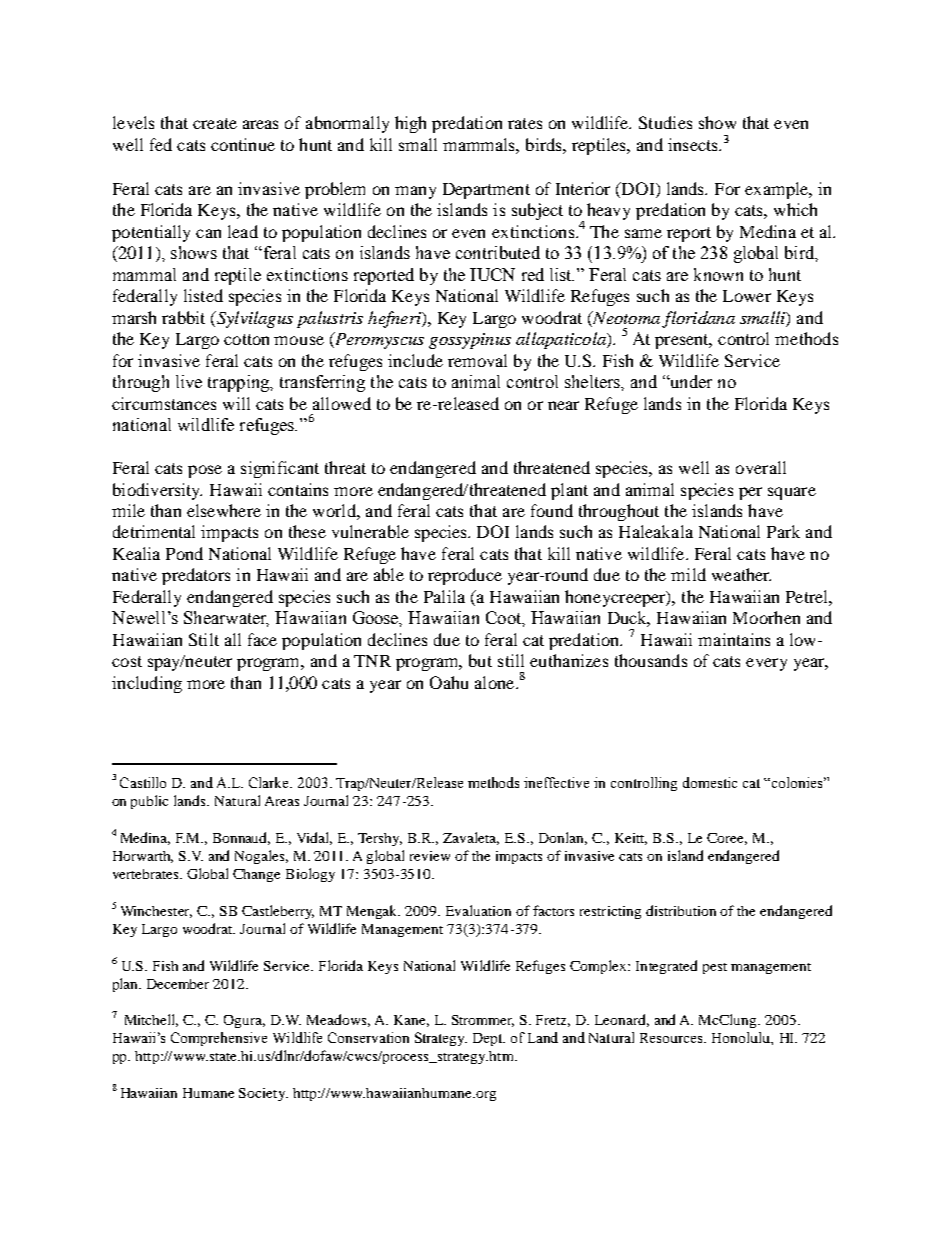 This screenshot has width=952, height=1233. I want to click on Shearwater, so click(226, 619).
